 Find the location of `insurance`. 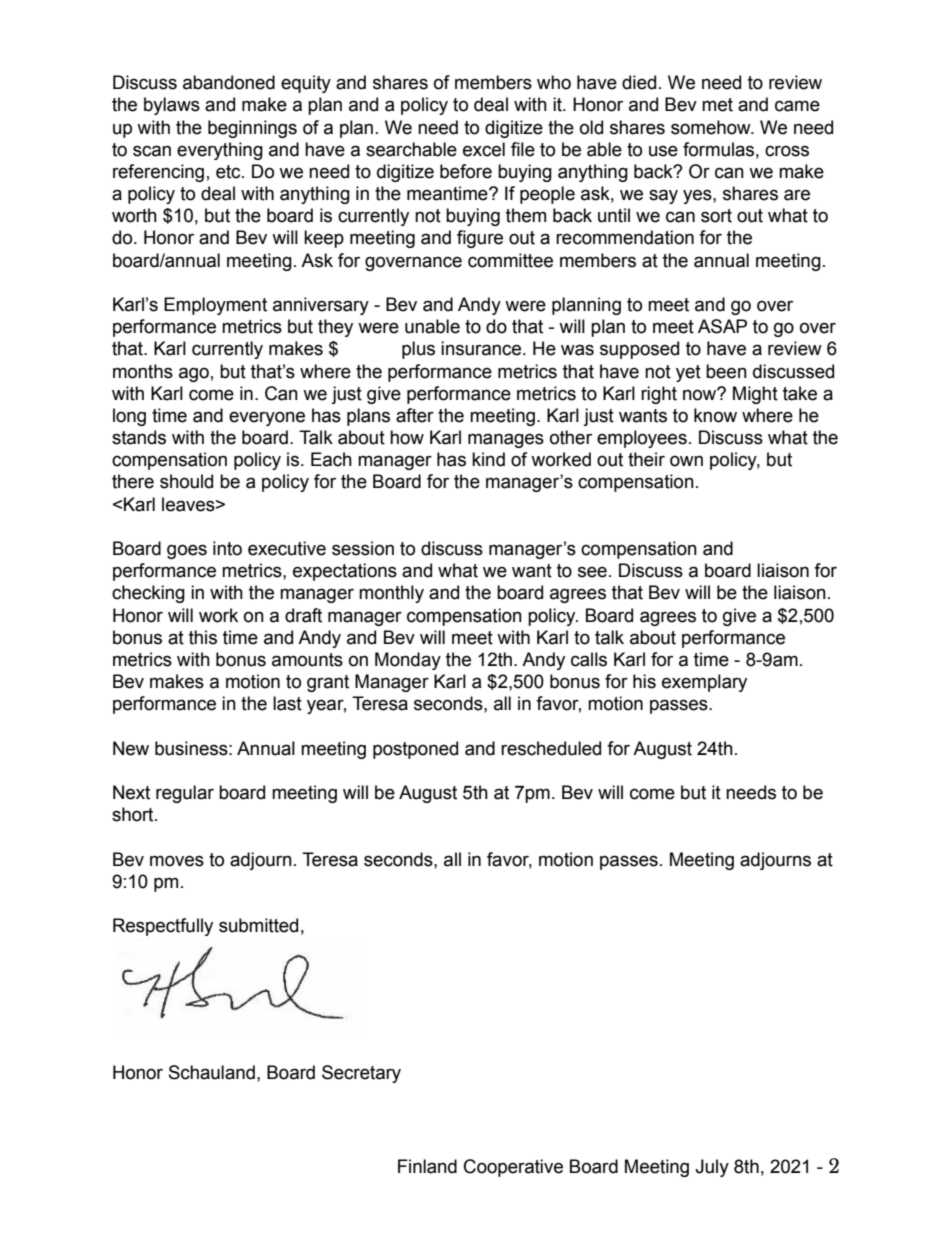

insurance is located at coordinates (482, 348).
